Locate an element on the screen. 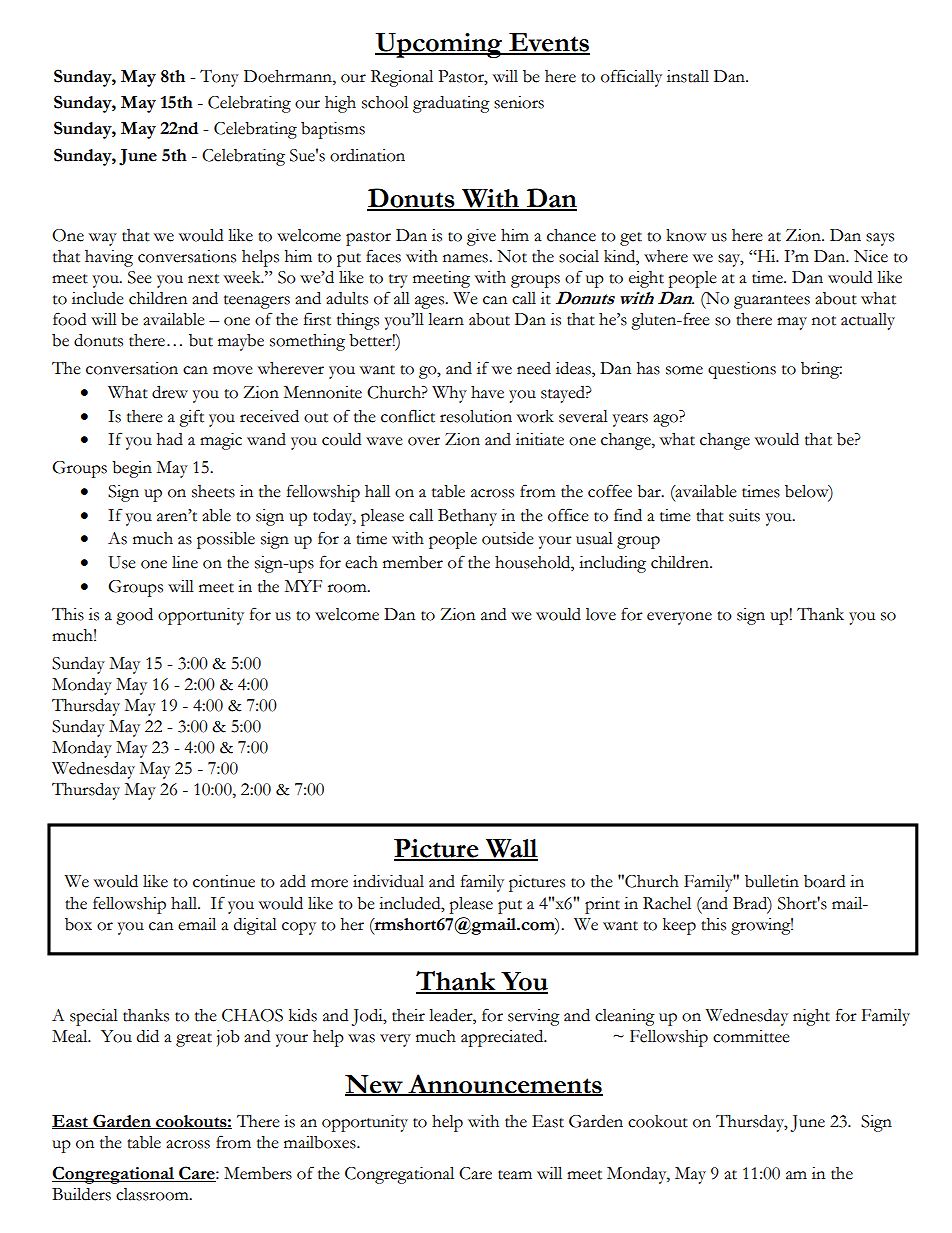  bulletin is located at coordinates (772, 881).
